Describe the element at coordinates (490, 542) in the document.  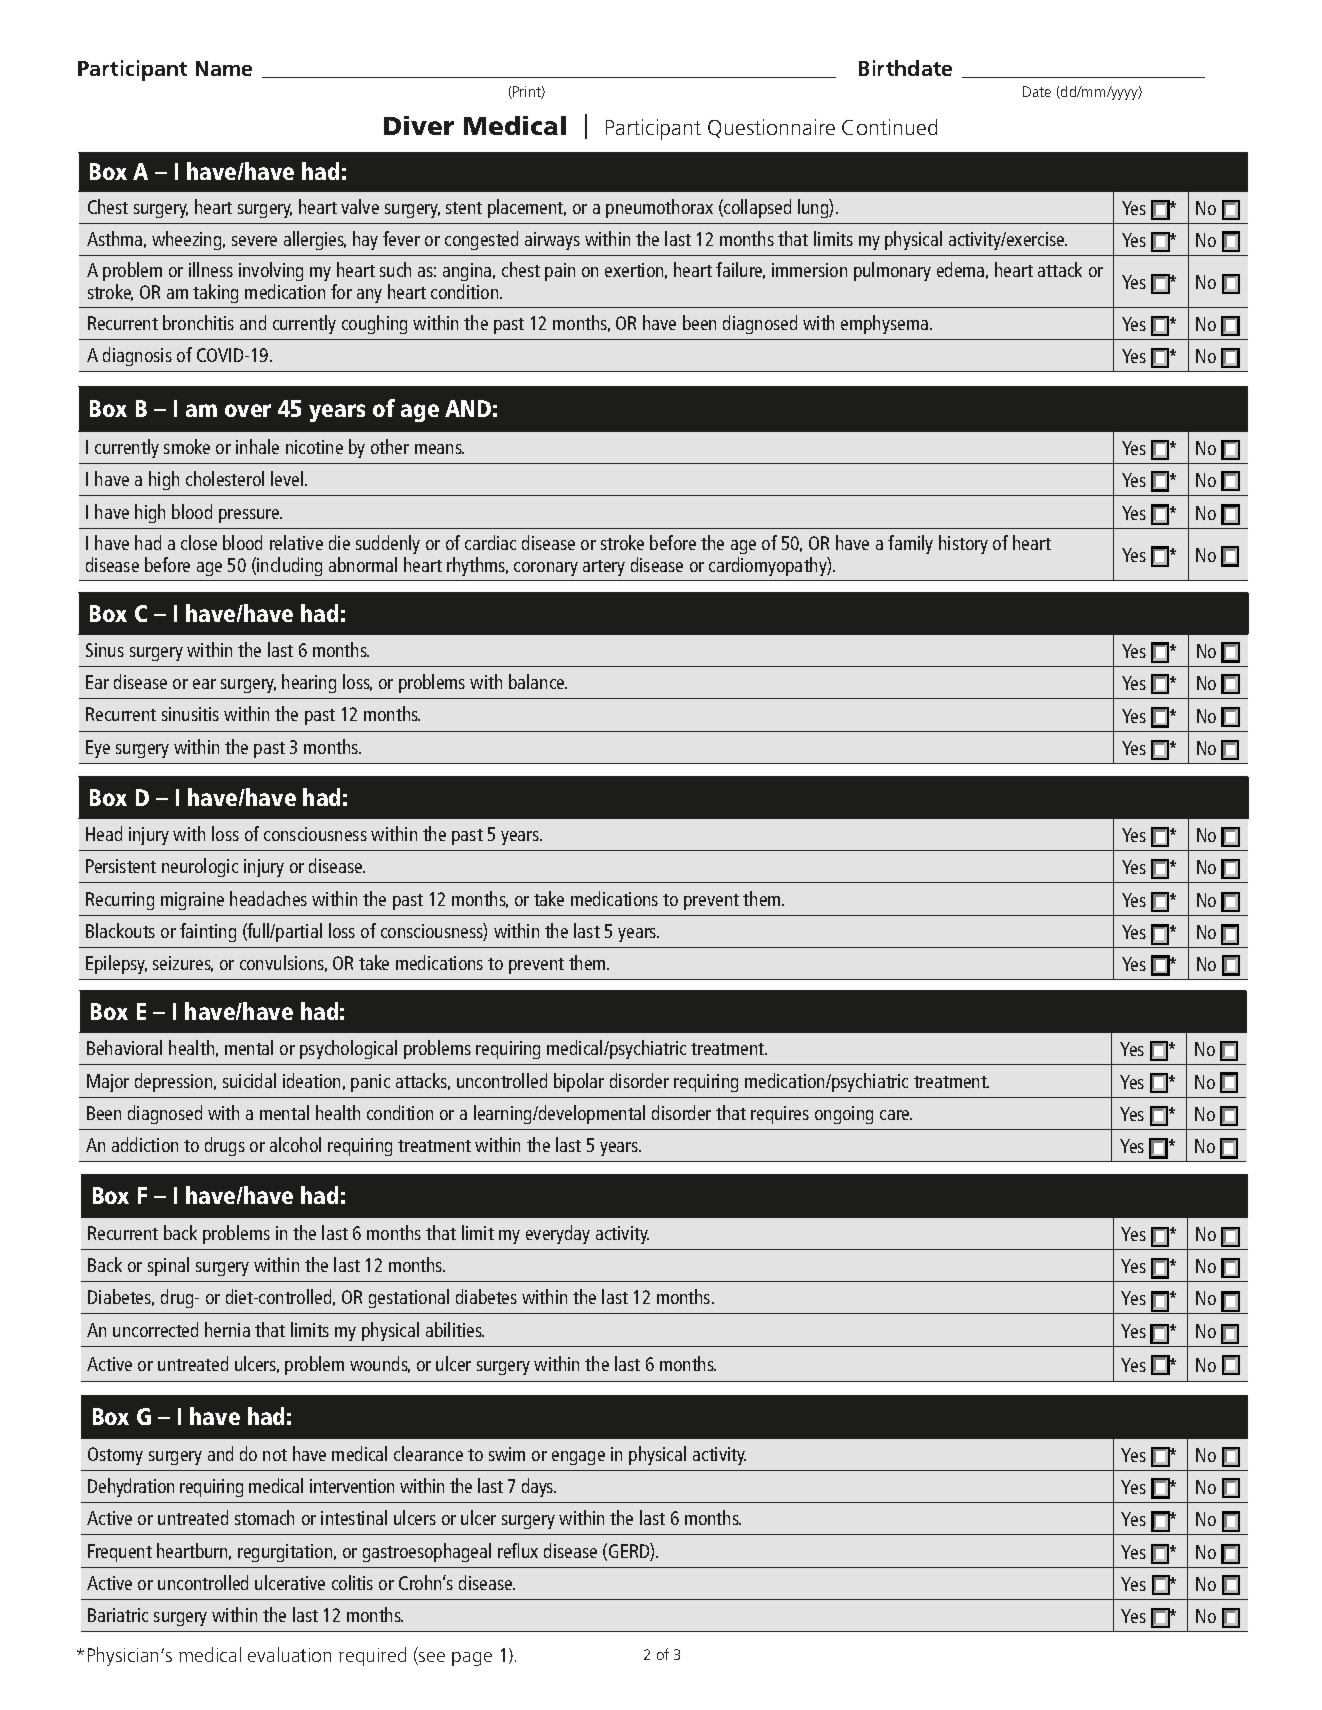
I see `cardiac` at that location.
